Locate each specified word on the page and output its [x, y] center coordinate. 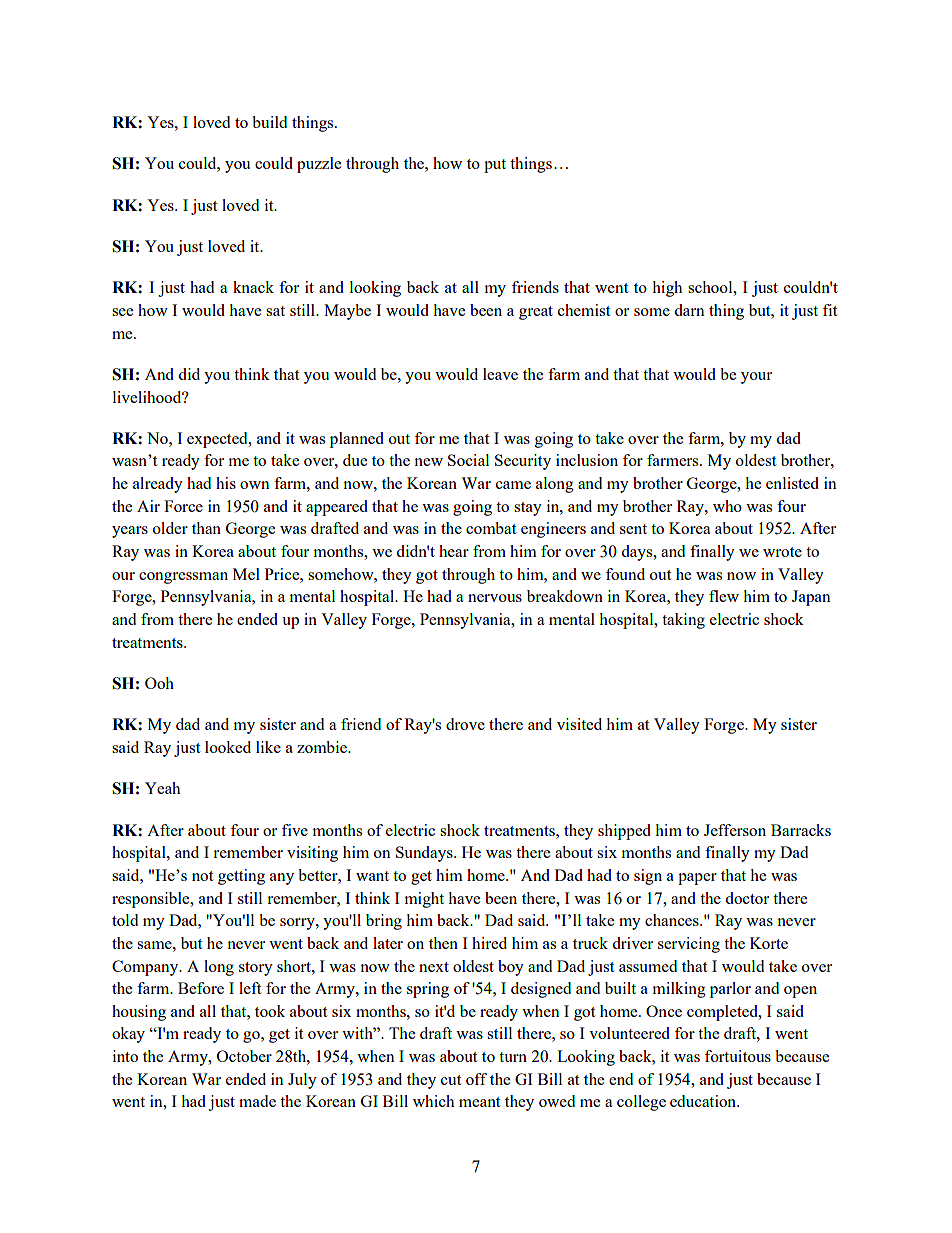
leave [500, 374]
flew [724, 596]
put [495, 166]
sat [275, 311]
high [667, 289]
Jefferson [735, 830]
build [269, 122]
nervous [495, 598]
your [756, 378]
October [244, 1056]
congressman [183, 578]
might [424, 900]
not [202, 876]
